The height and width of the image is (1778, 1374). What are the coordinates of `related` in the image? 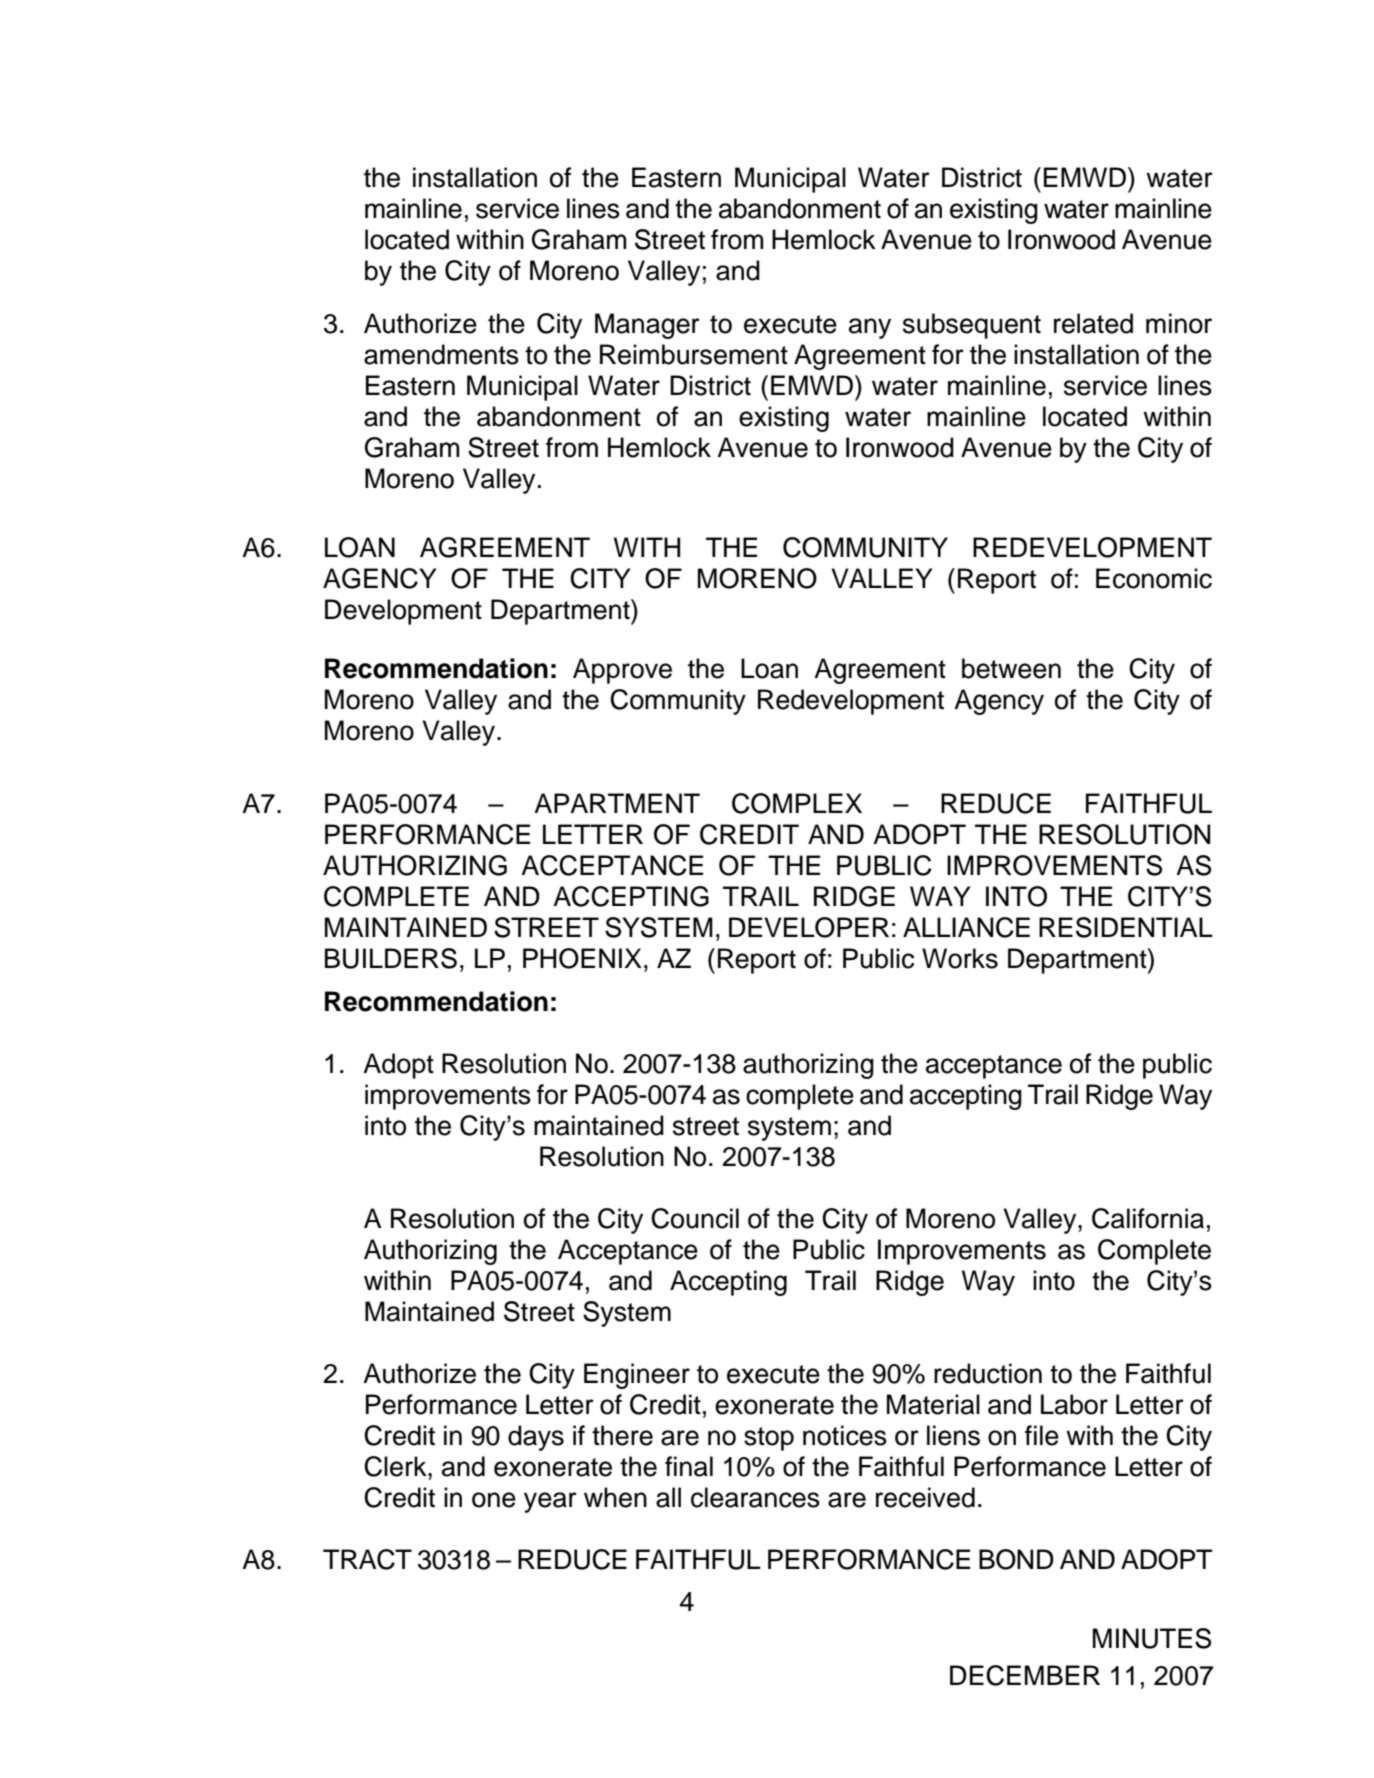 It's located at (1093, 323).
